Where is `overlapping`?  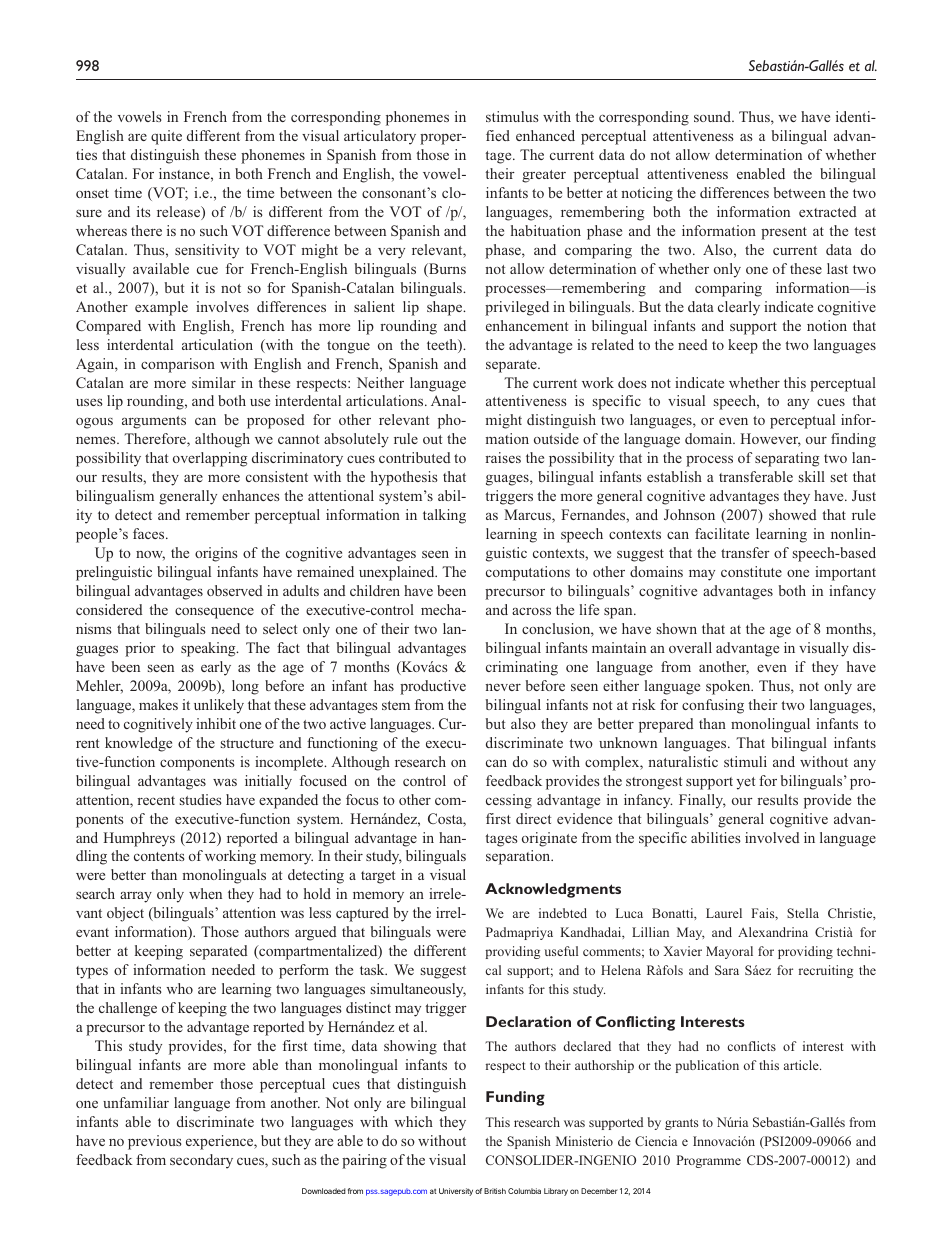 overlapping is located at coordinates (210, 459).
